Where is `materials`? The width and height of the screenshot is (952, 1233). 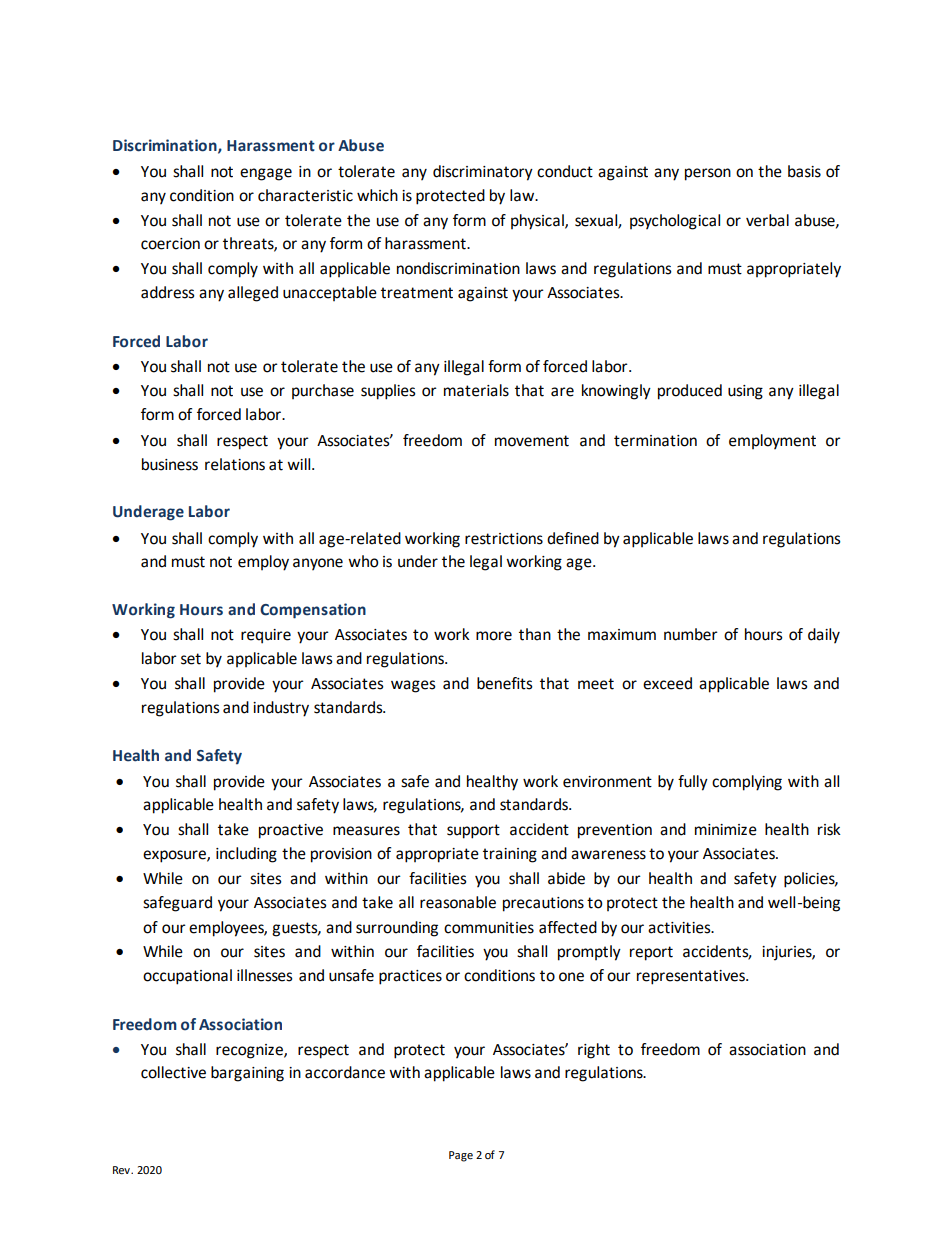 materials is located at coordinates (476, 390).
